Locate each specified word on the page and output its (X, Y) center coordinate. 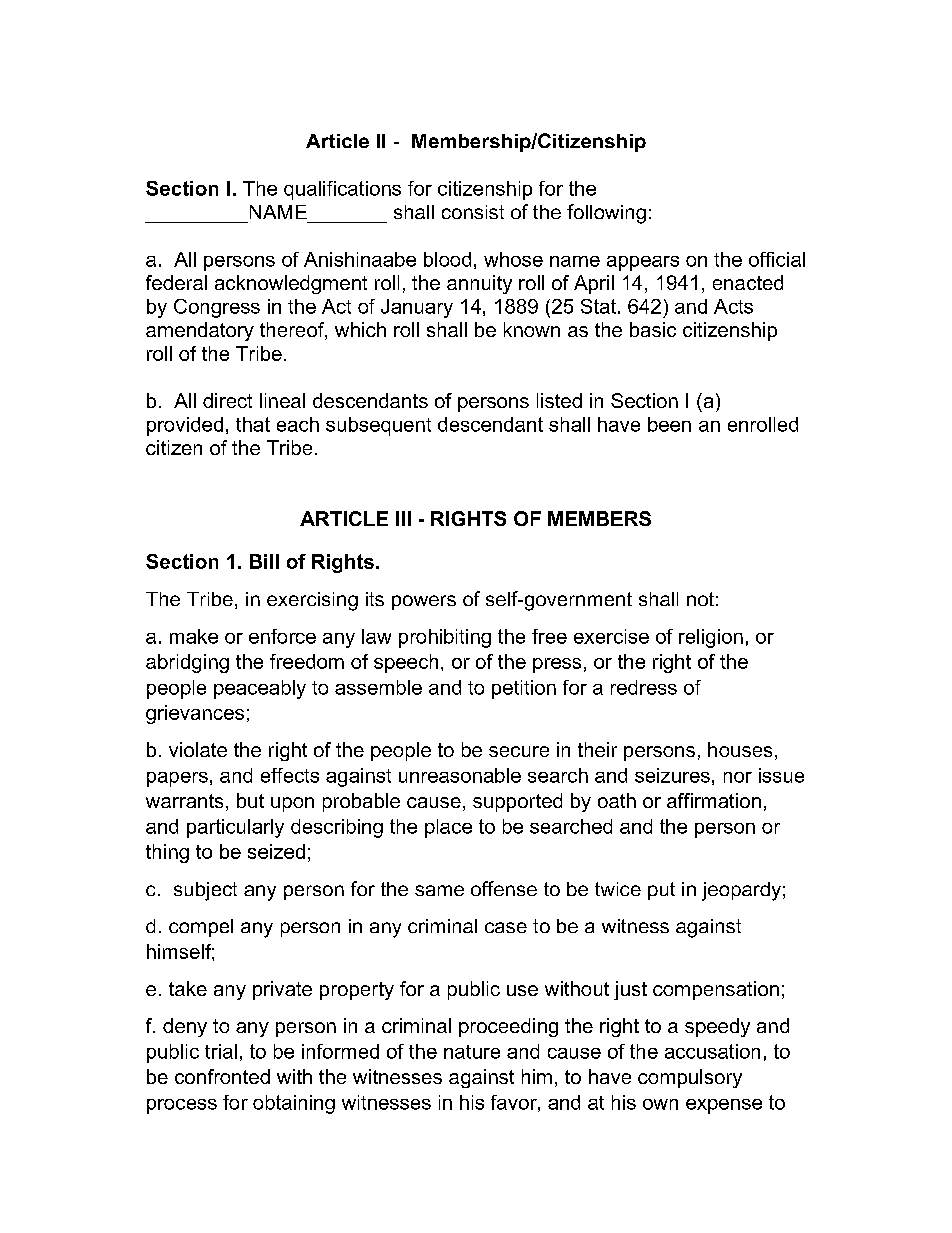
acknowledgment (291, 284)
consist (473, 212)
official (777, 259)
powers (424, 602)
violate (198, 749)
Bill (264, 561)
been (669, 424)
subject (205, 891)
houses (740, 749)
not (700, 599)
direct (227, 400)
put (661, 891)
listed (559, 400)
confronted (222, 1076)
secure (519, 751)
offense (504, 888)
